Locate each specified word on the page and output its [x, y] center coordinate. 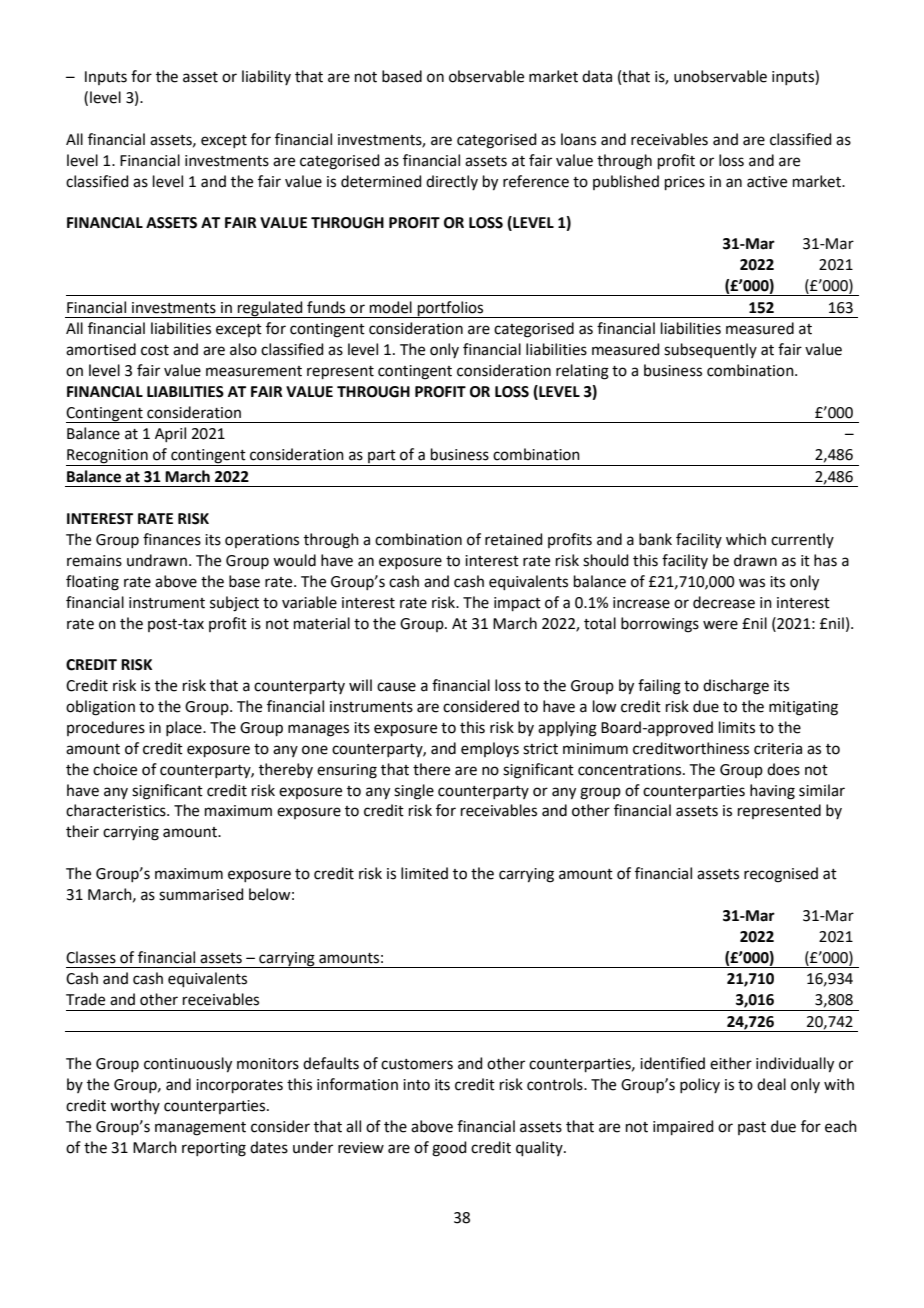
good [449, 1149]
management [200, 1129]
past [752, 1128]
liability [266, 77]
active [767, 182]
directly [452, 182]
